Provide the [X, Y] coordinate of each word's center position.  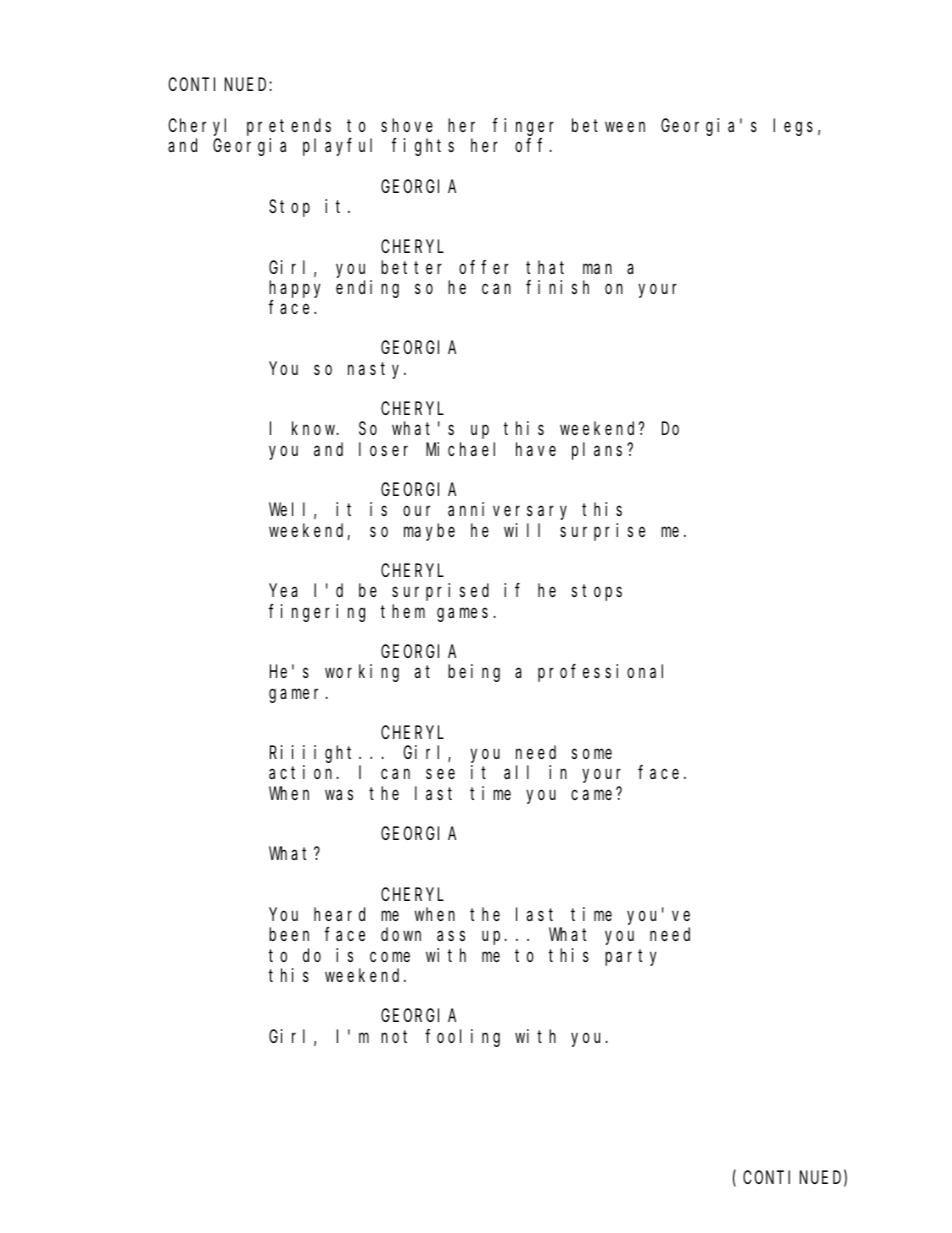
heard [339, 914]
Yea [283, 591]
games [462, 614]
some [592, 754]
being [474, 673]
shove [407, 125]
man [597, 268]
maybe [429, 532]
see [440, 774]
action [303, 772]
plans [600, 451]
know [315, 428]
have [536, 449]
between [608, 125]
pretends [289, 127]
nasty [377, 370]
